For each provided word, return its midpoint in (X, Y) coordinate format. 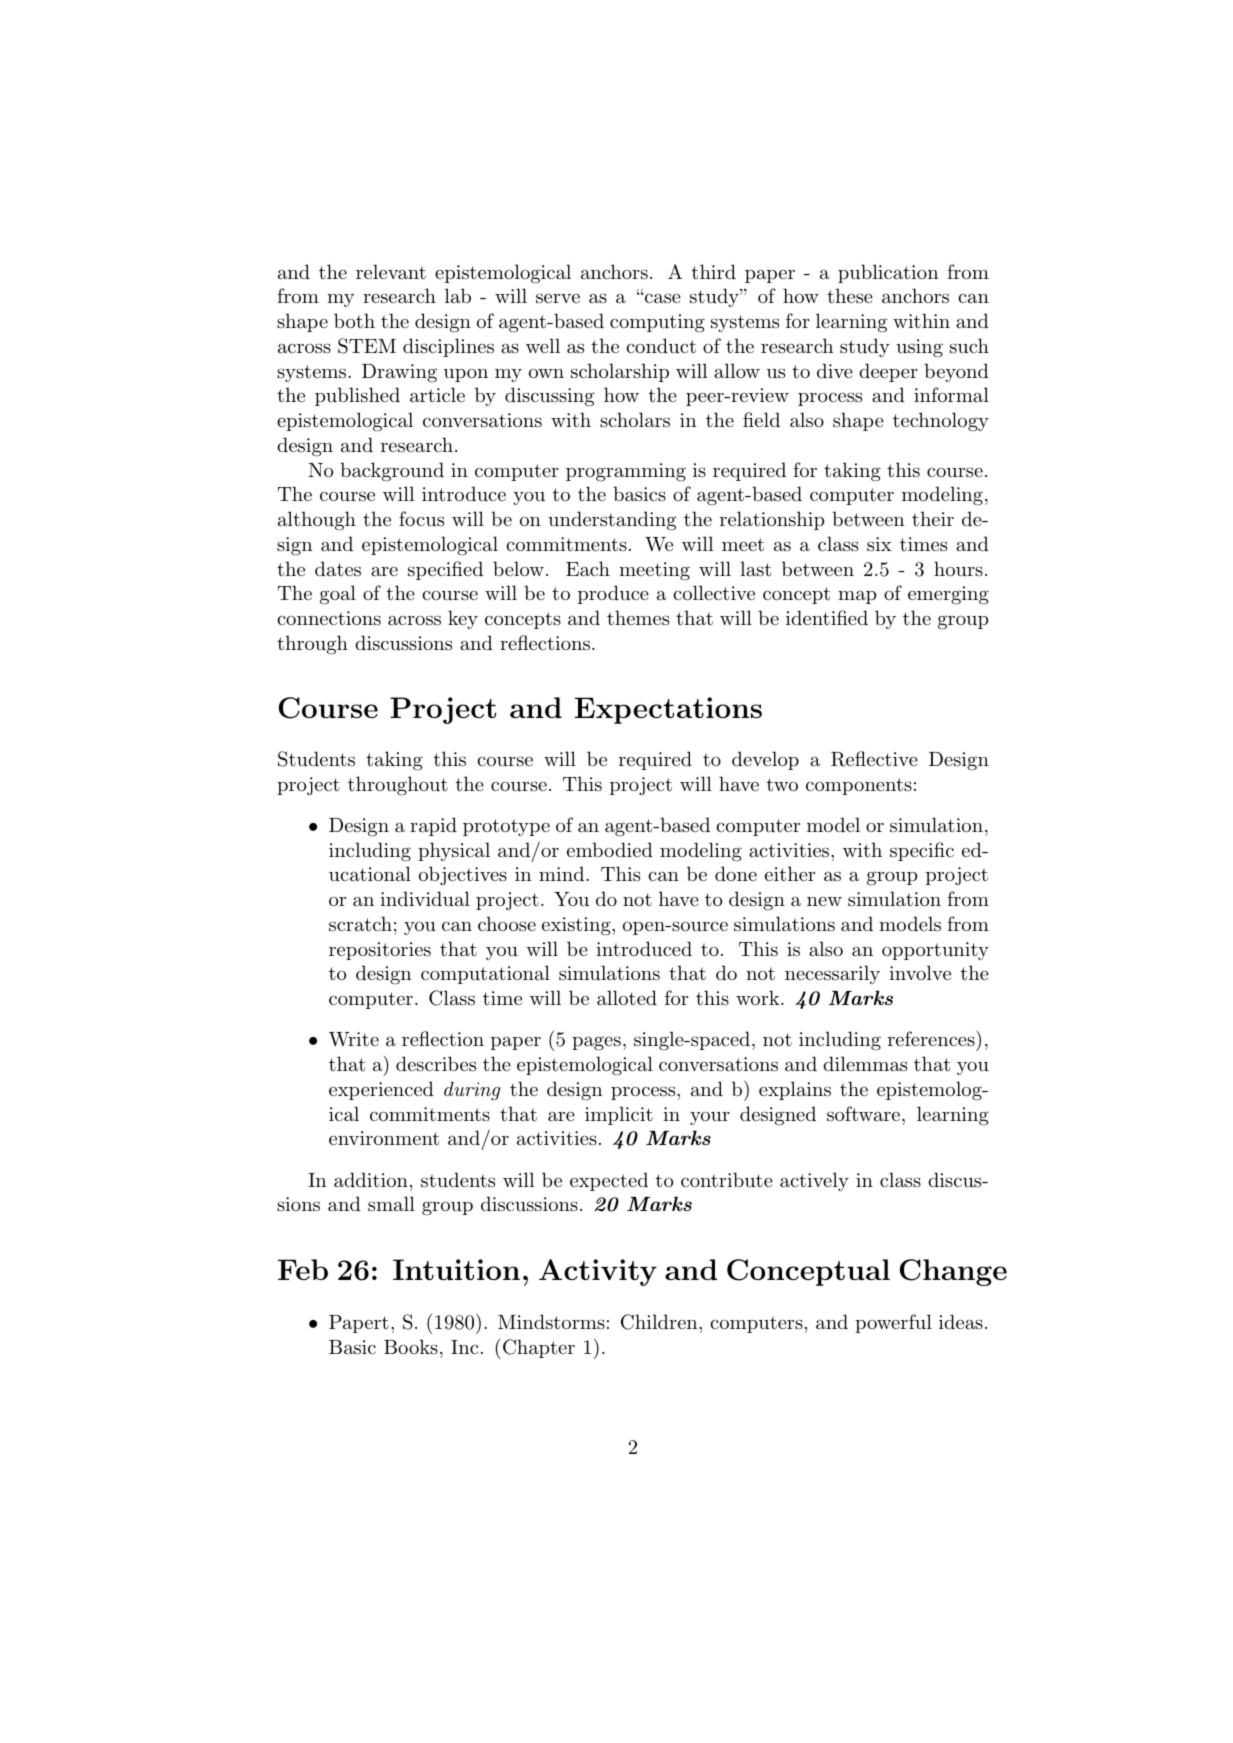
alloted (627, 998)
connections (329, 618)
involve (920, 972)
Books (411, 1346)
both (354, 321)
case (661, 298)
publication (888, 273)
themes (638, 618)
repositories (380, 951)
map (857, 597)
